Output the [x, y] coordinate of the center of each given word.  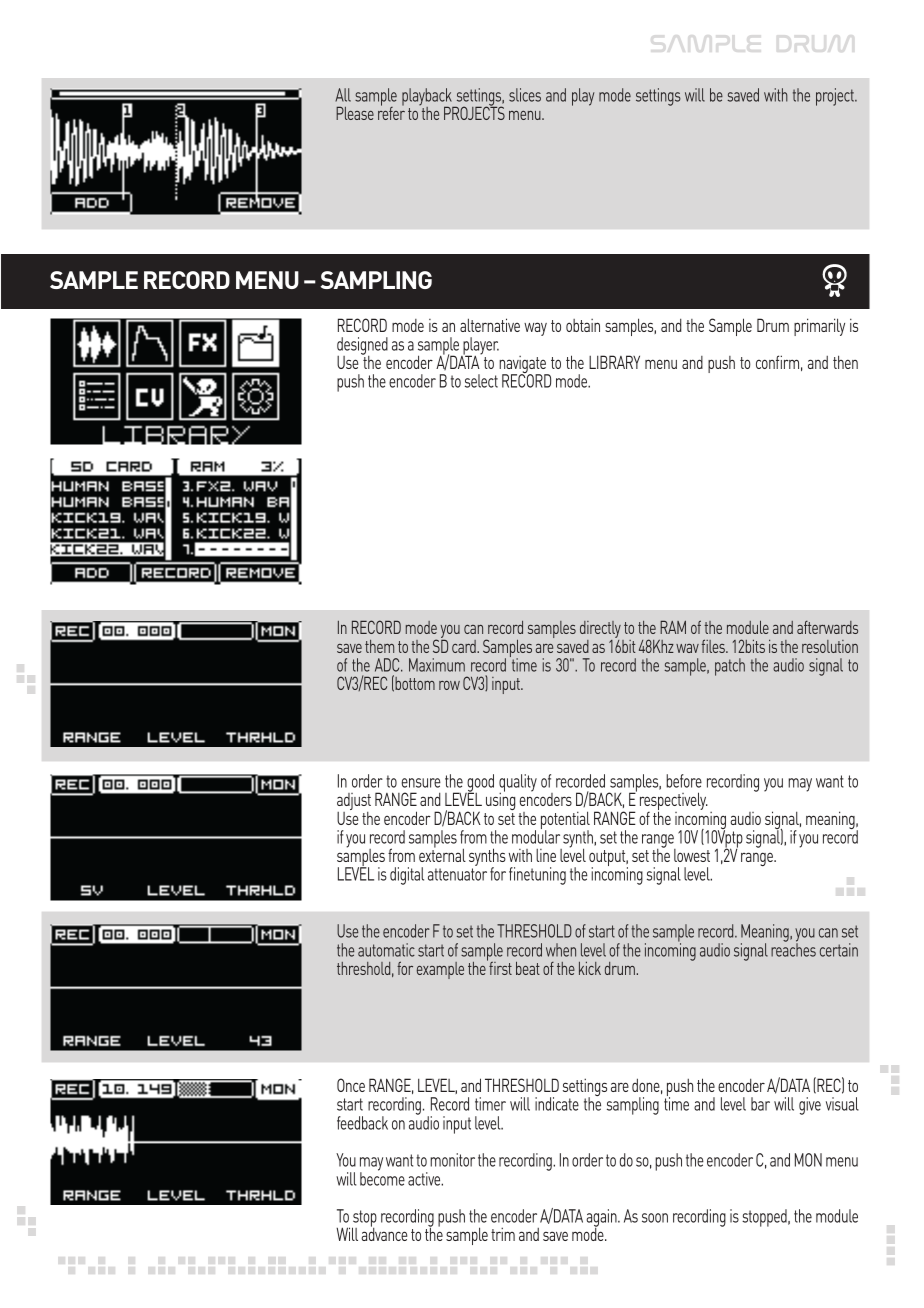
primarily [819, 327]
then [845, 362]
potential [565, 821]
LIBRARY [614, 362]
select [481, 381]
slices [525, 95]
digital [407, 876]
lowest [692, 855]
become [382, 1178]
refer [391, 112]
